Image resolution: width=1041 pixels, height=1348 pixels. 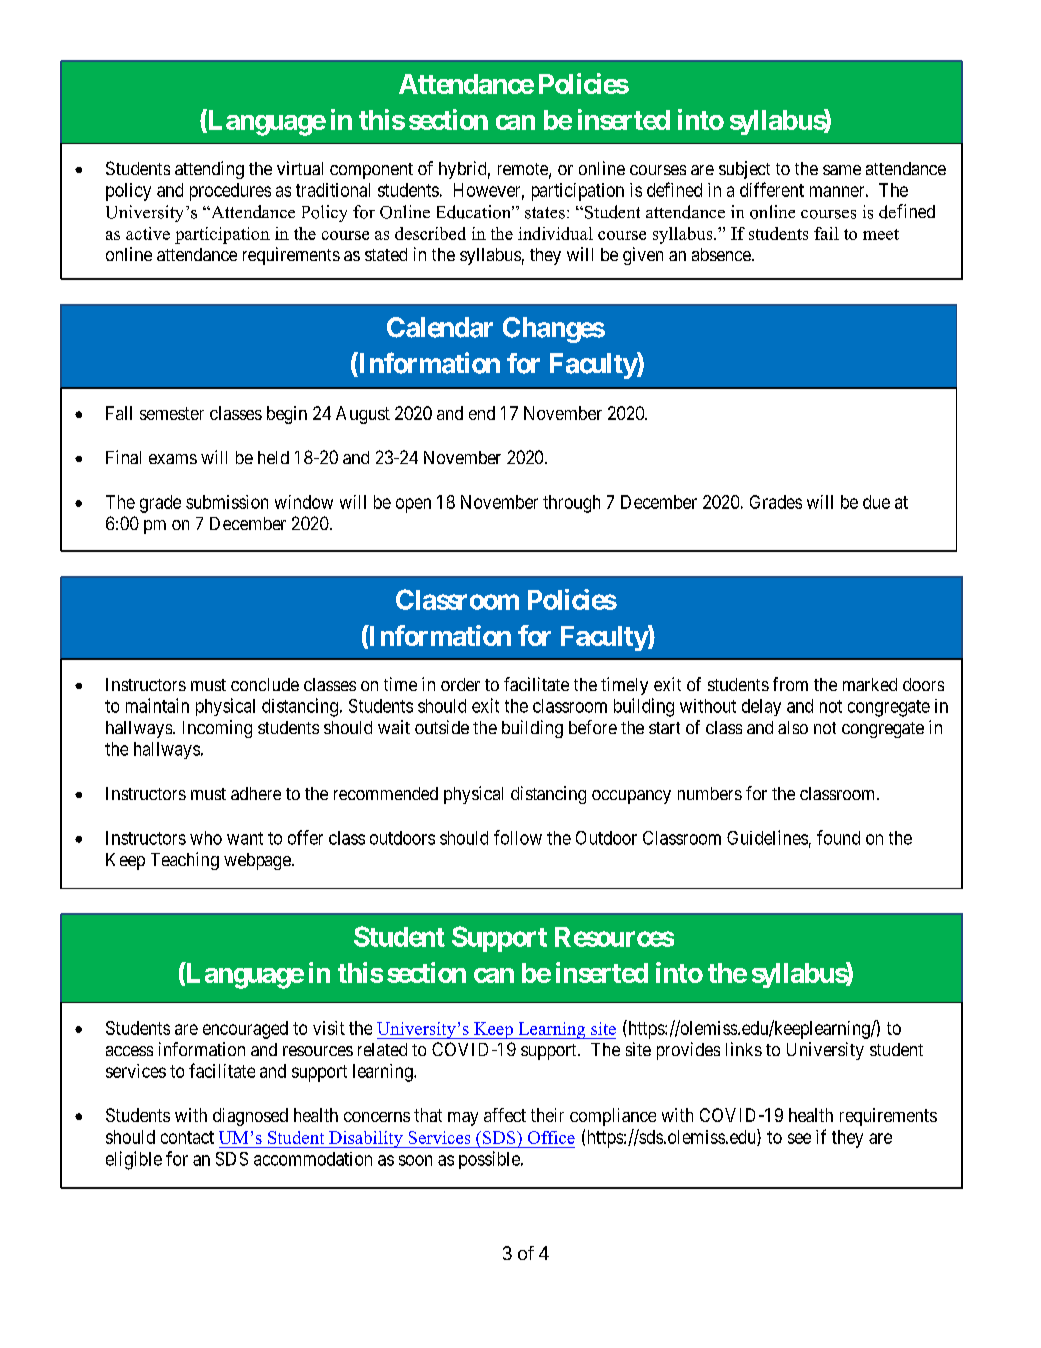 What do you see at coordinates (265, 684) in the screenshot?
I see `conclude` at bounding box center [265, 684].
